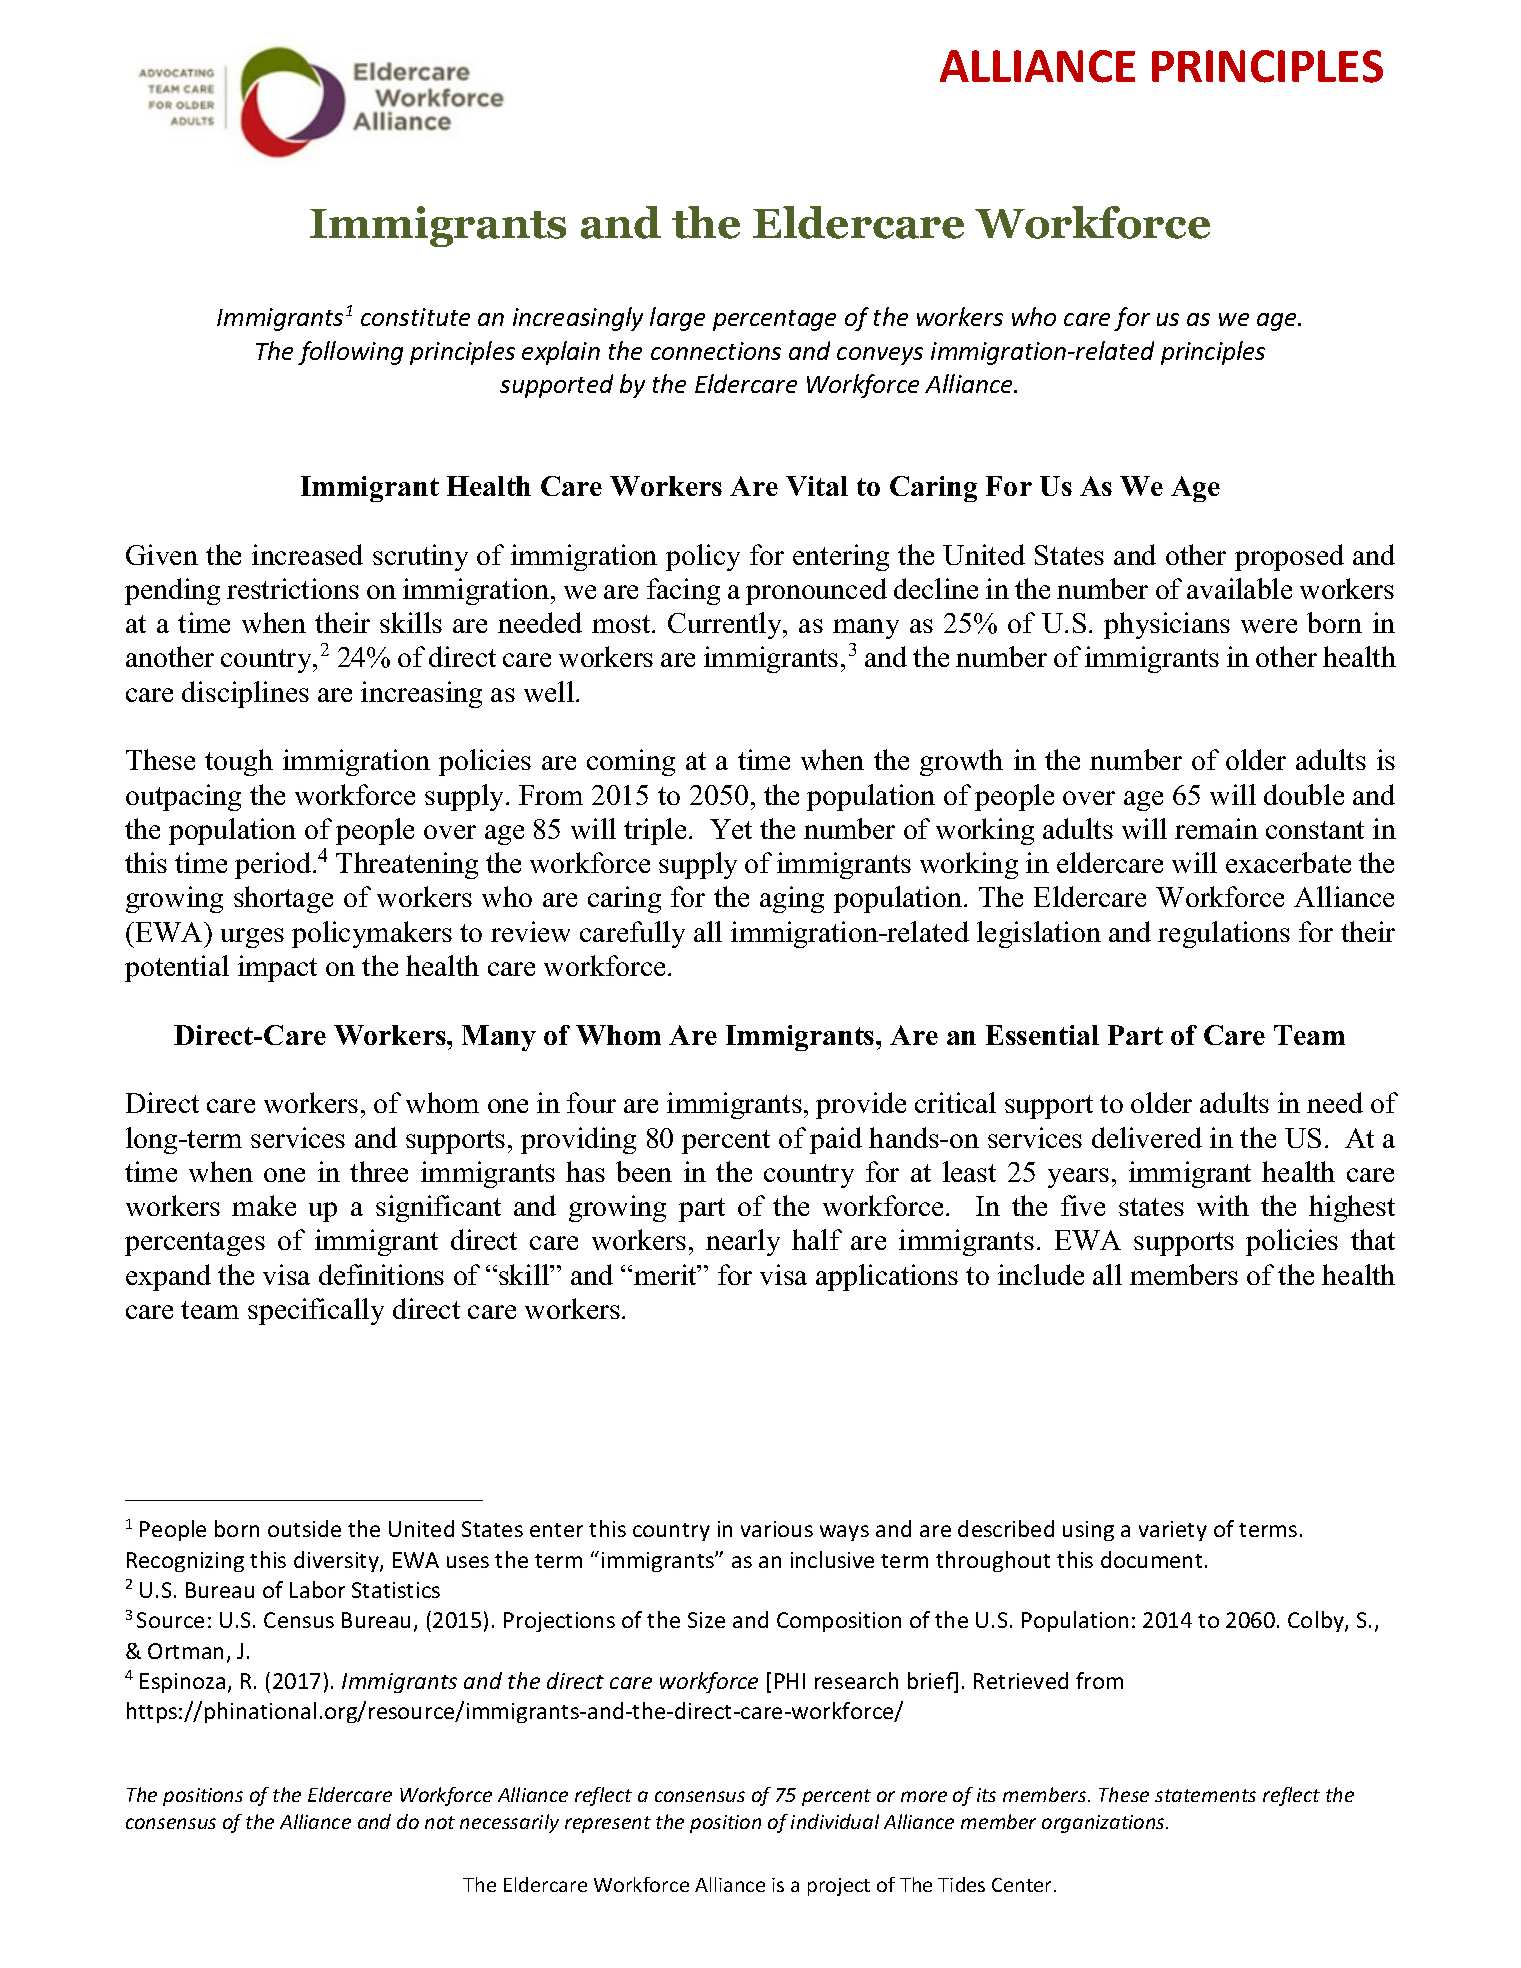 The height and width of the screenshot is (1968, 1521). What do you see at coordinates (716, 351) in the screenshot?
I see `connections` at bounding box center [716, 351].
